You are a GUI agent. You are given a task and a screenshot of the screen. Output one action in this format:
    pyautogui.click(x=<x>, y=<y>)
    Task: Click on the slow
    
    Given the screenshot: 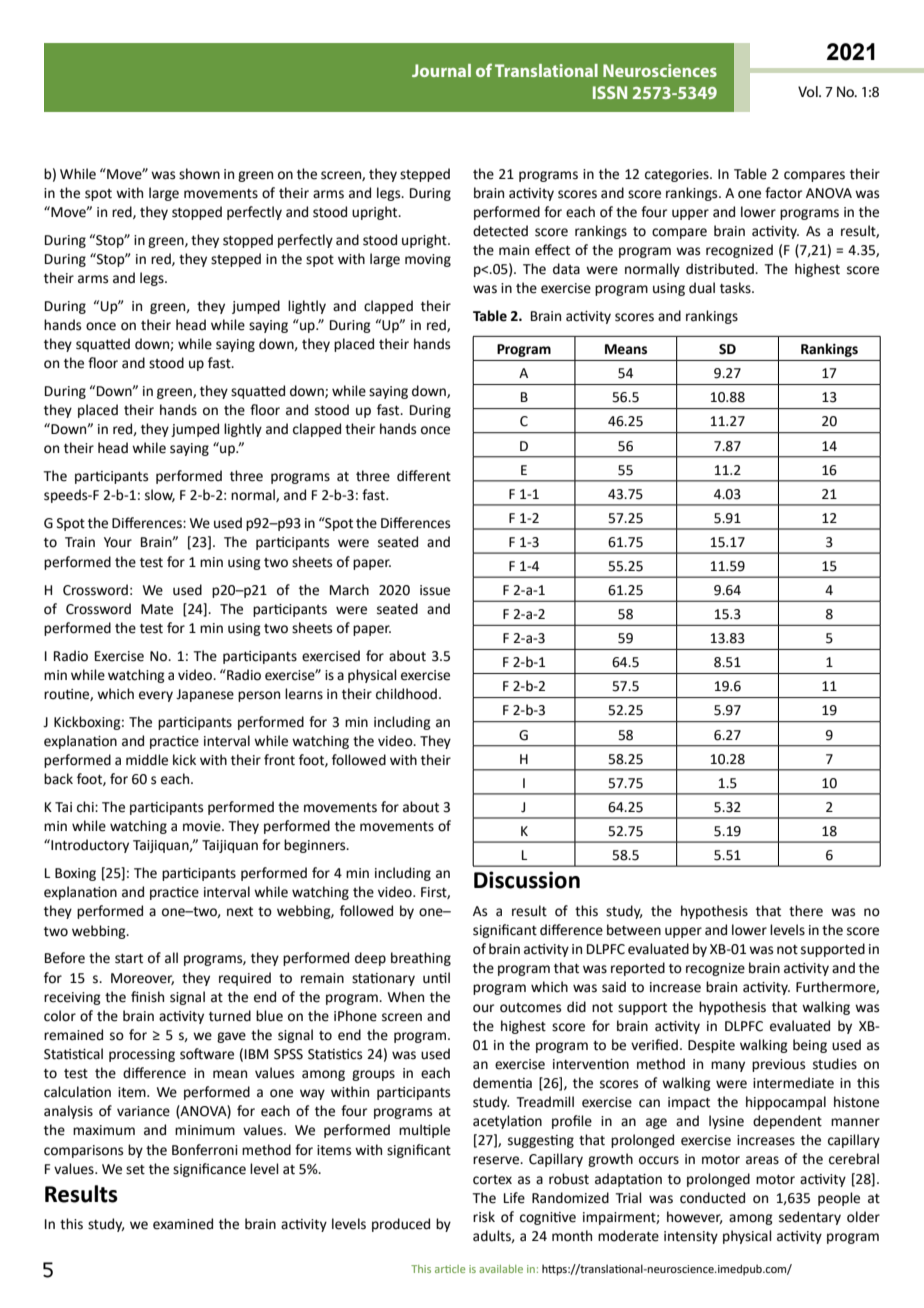 What is the action you would take?
    pyautogui.click(x=160, y=495)
